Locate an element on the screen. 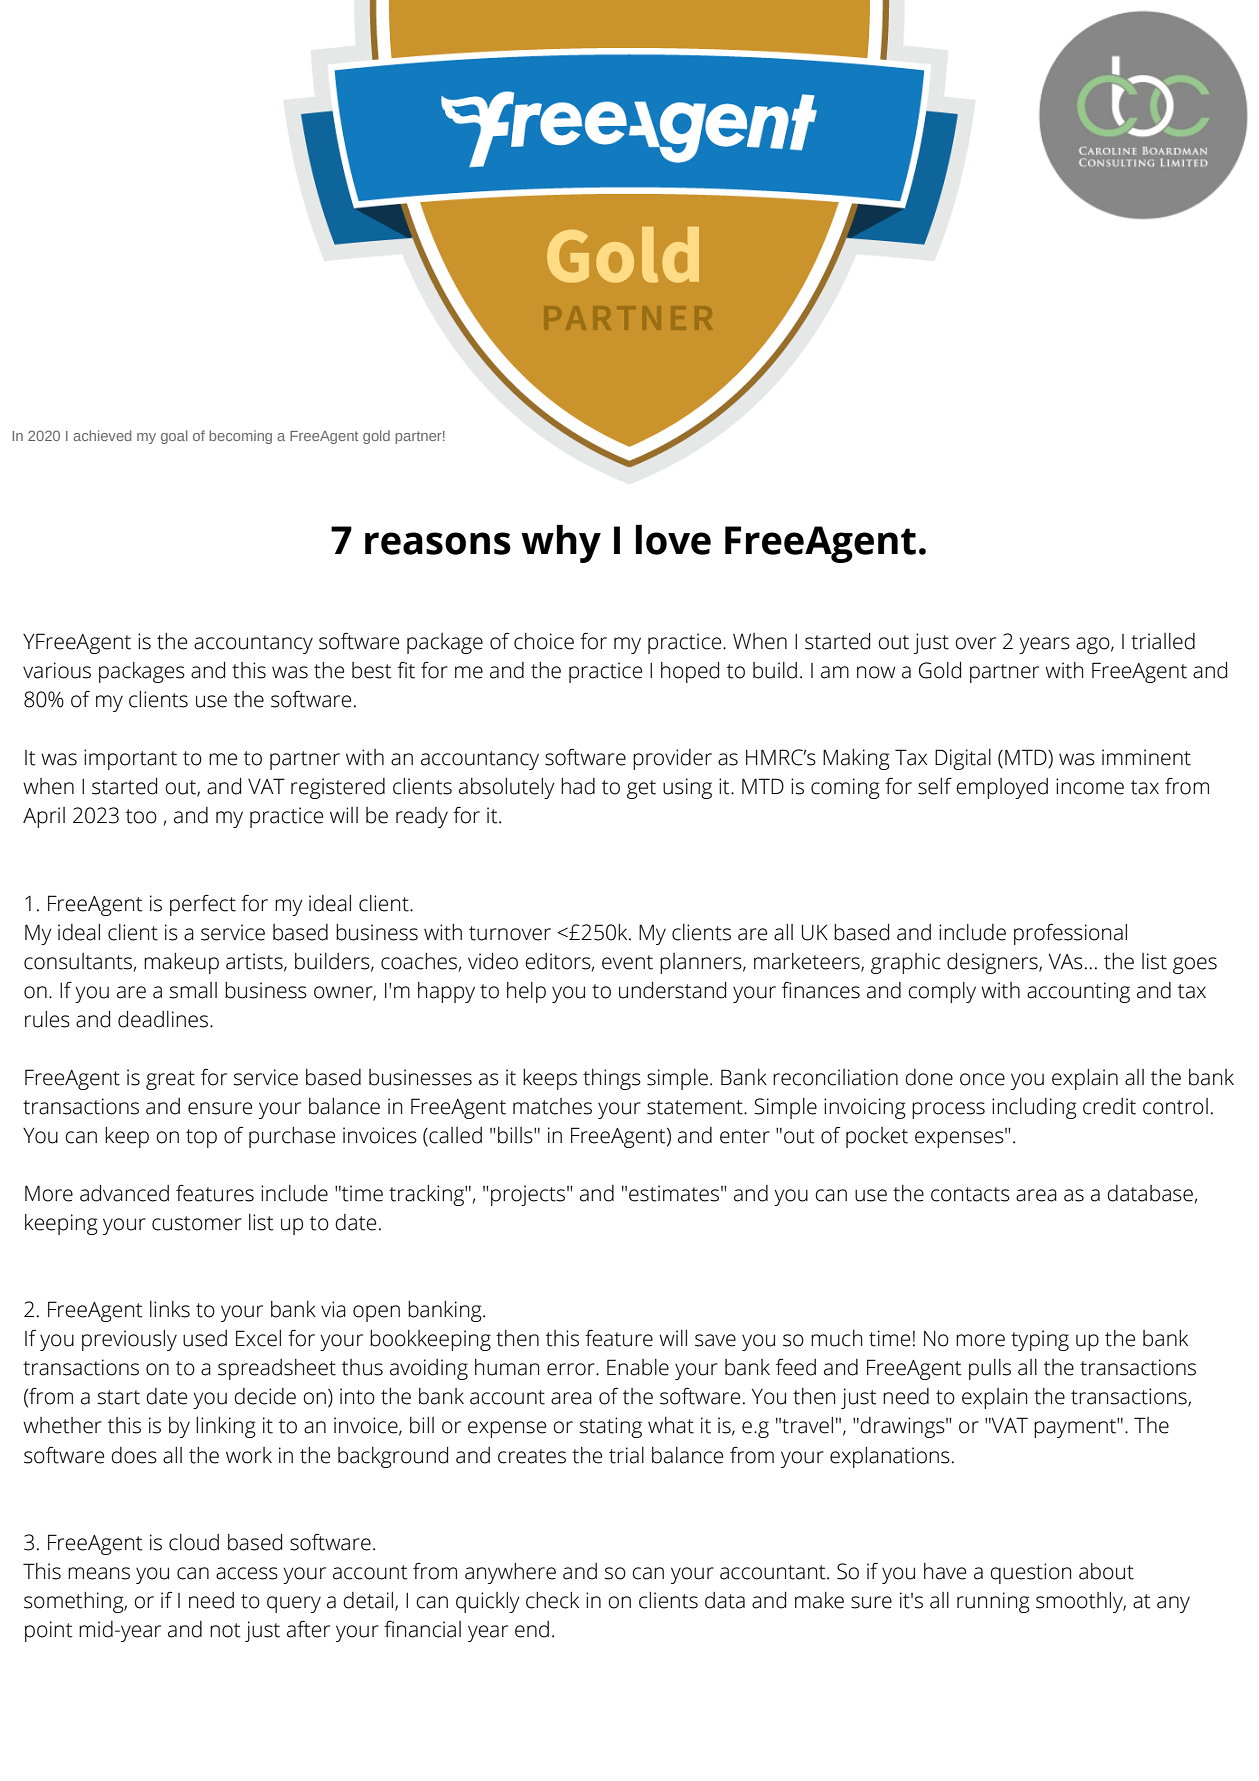  access is located at coordinates (247, 1573).
